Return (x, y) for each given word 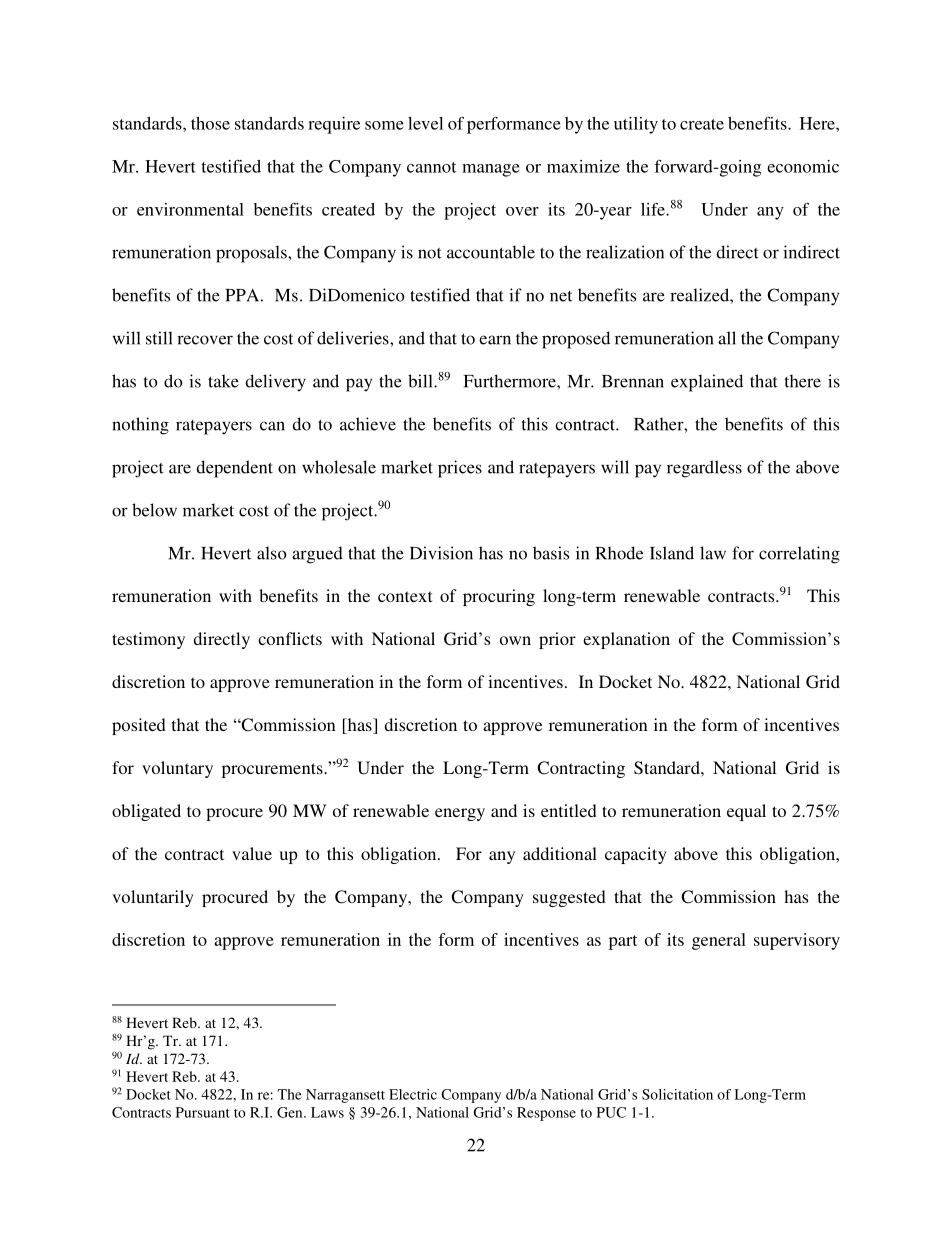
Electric (413, 1094)
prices (460, 469)
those (210, 123)
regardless (704, 469)
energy (460, 814)
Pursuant (203, 1112)
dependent (234, 469)
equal (746, 812)
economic (803, 166)
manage (491, 170)
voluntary (177, 769)
